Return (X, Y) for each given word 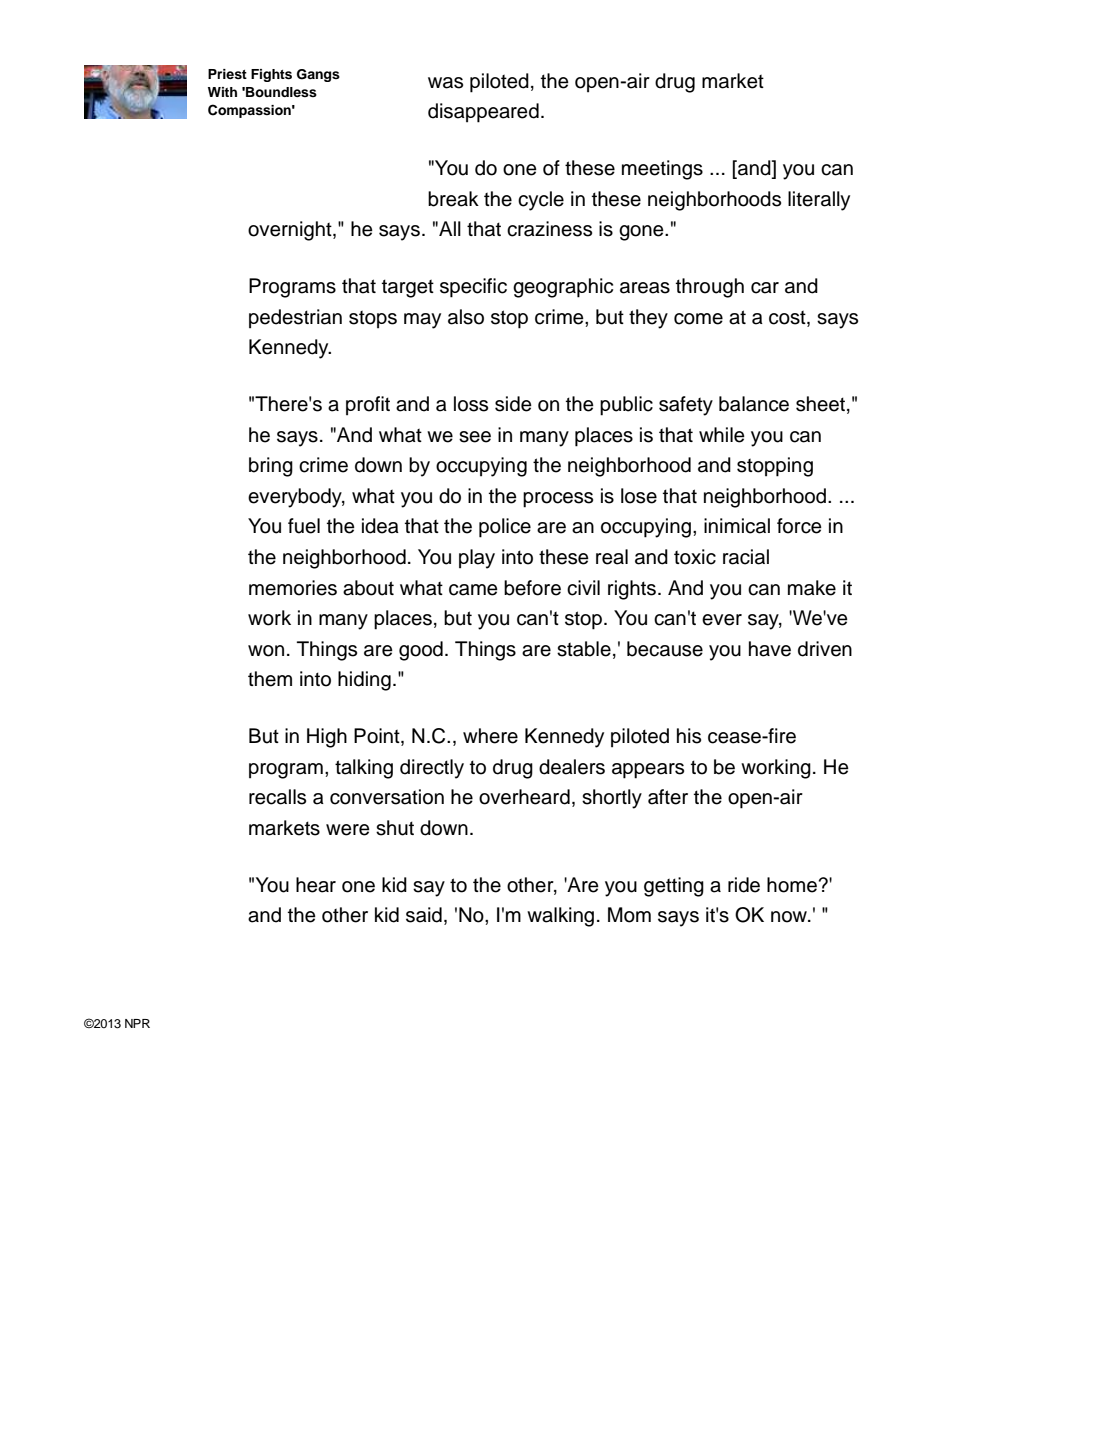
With (222, 92)
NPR (137, 1023)
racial (746, 557)
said (424, 915)
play (477, 559)
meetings (662, 170)
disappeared (483, 113)
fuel (304, 526)
